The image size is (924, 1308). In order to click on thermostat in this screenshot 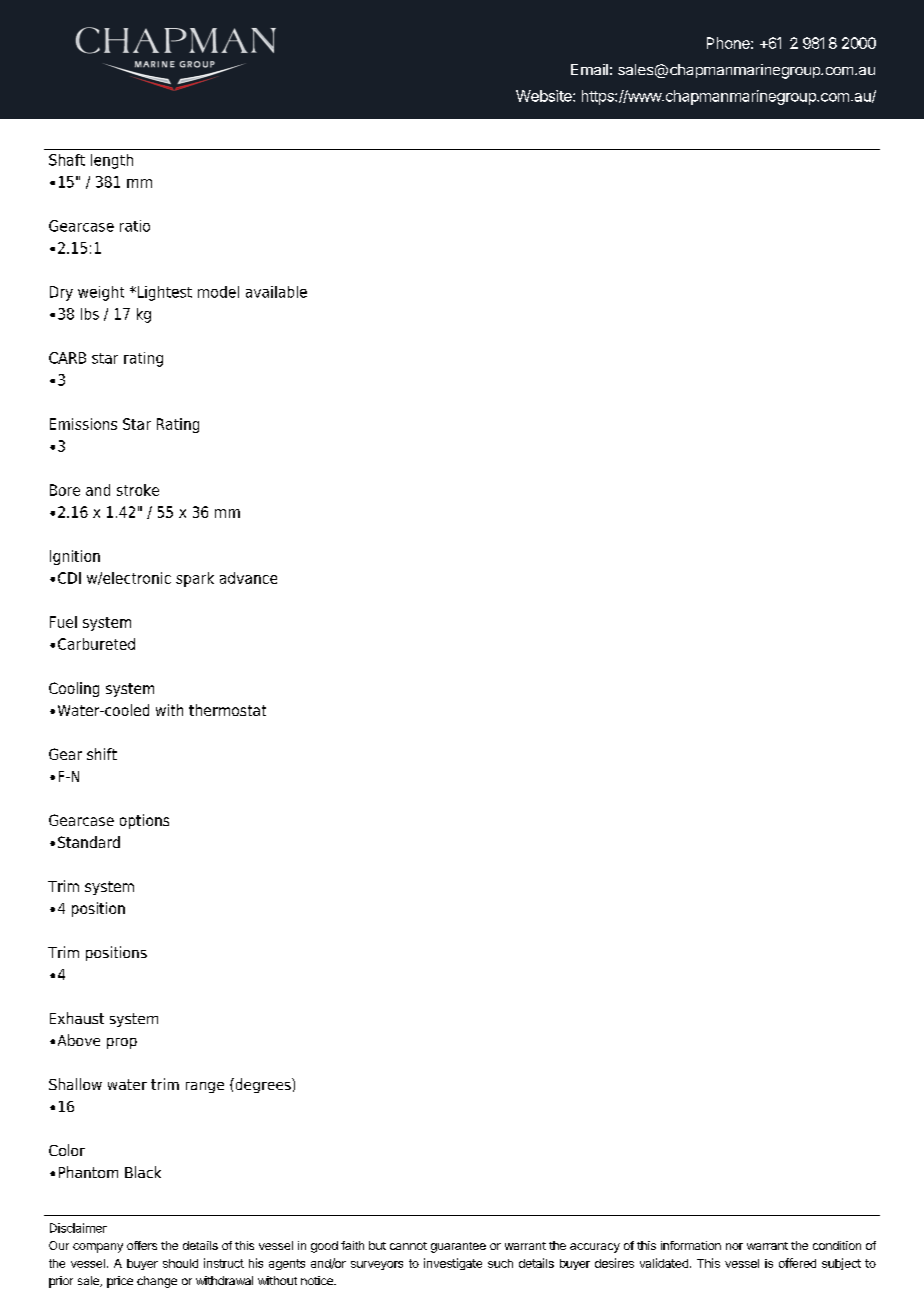, I will do `click(227, 710)`.
